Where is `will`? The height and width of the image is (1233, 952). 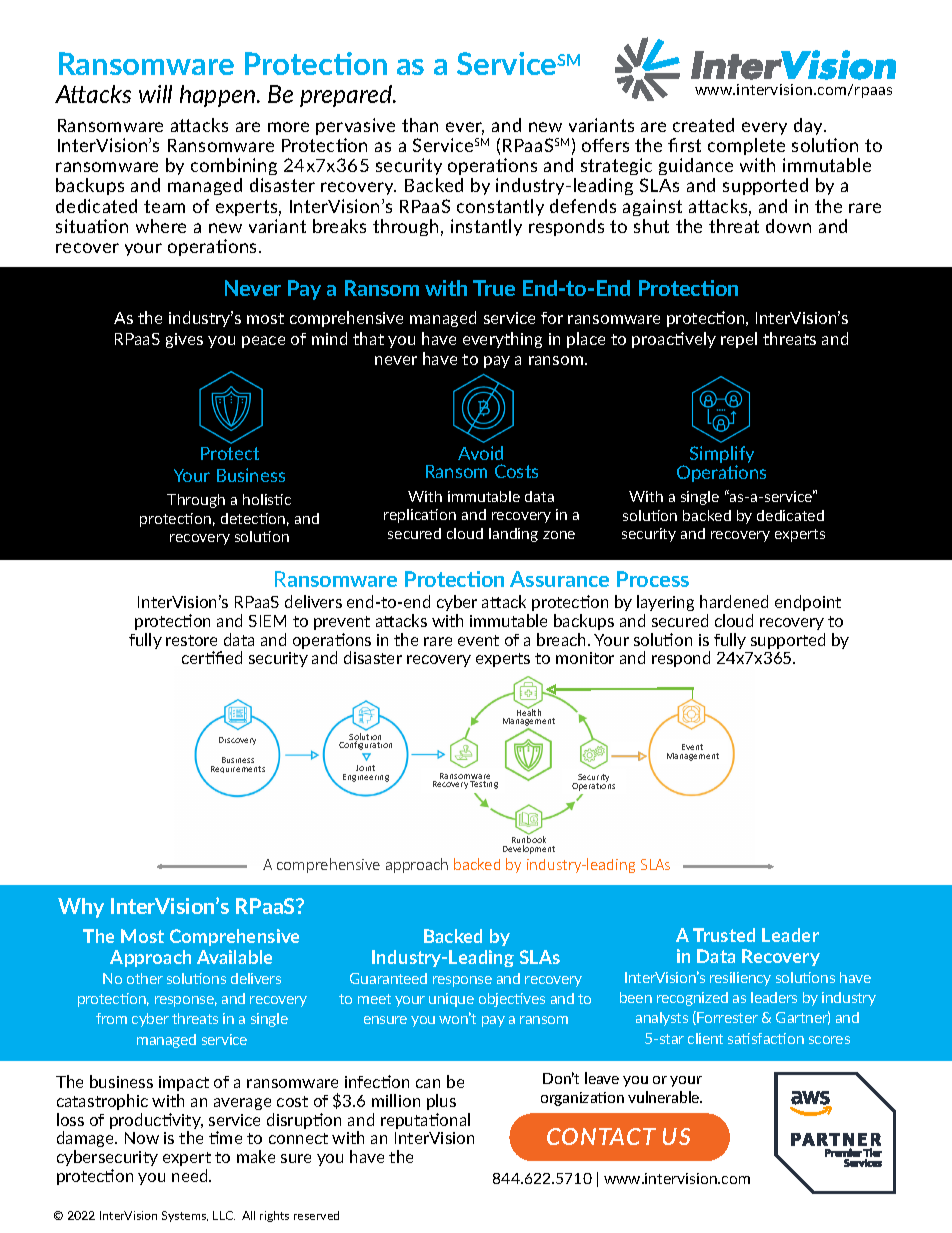
will is located at coordinates (155, 94).
